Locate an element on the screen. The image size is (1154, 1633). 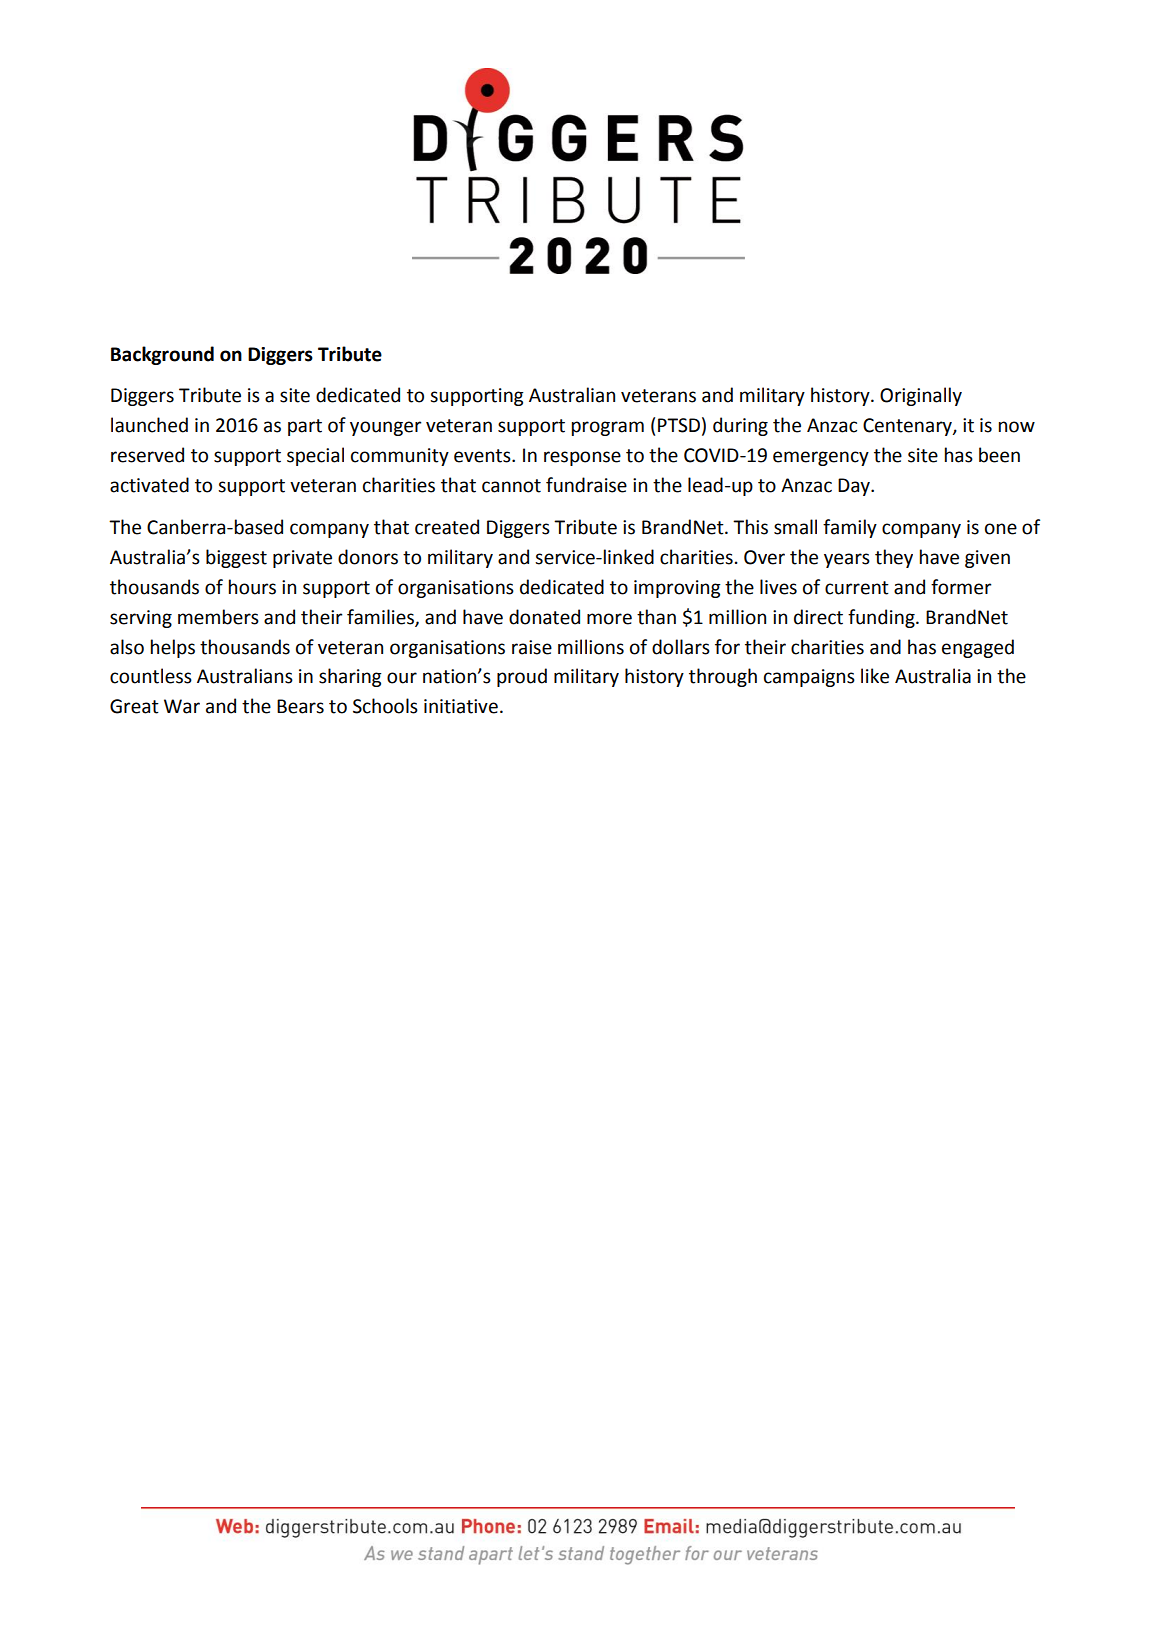
program is located at coordinates (608, 428).
